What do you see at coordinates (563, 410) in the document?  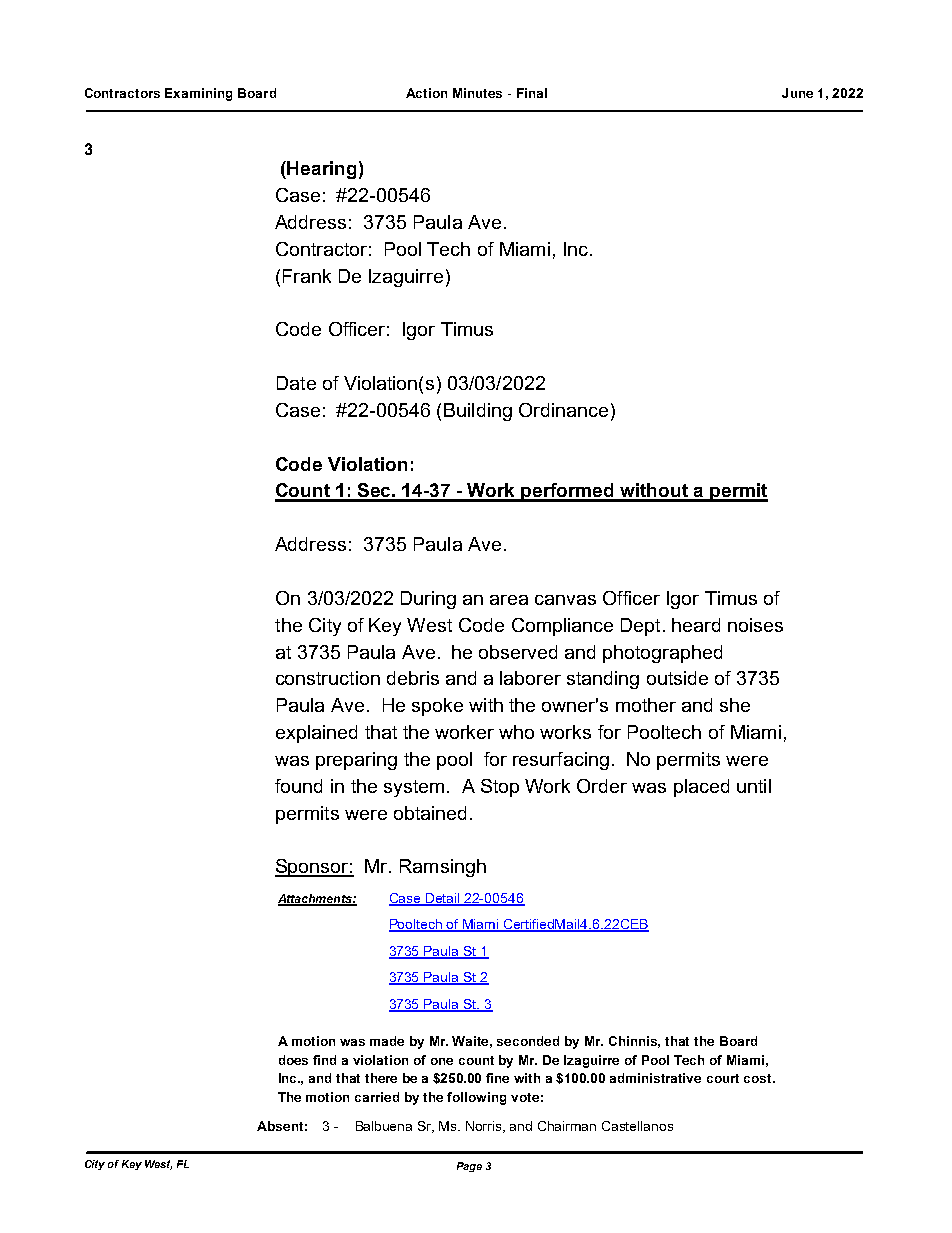 I see `Ordinance` at bounding box center [563, 410].
